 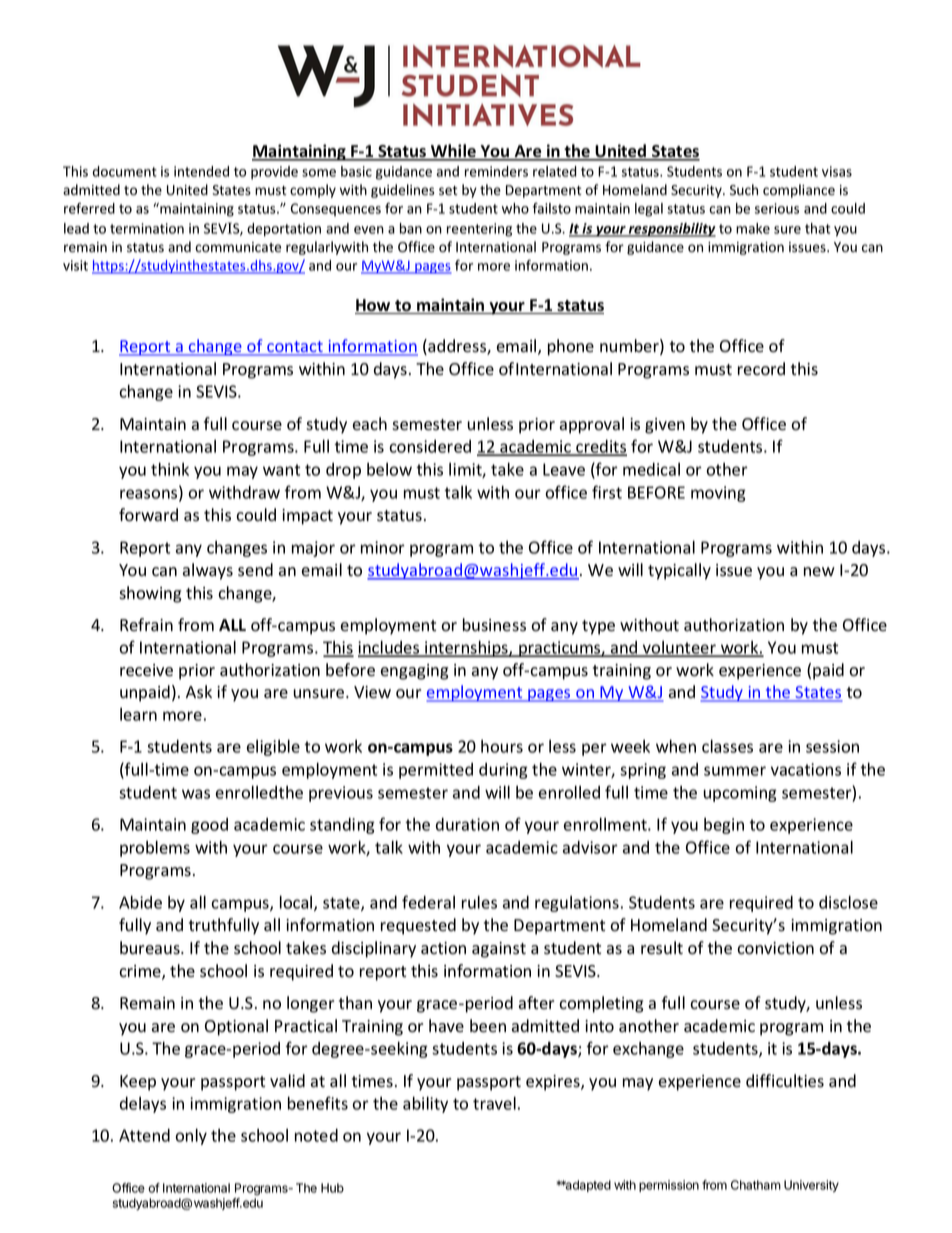 I want to click on rules, so click(x=479, y=902).
